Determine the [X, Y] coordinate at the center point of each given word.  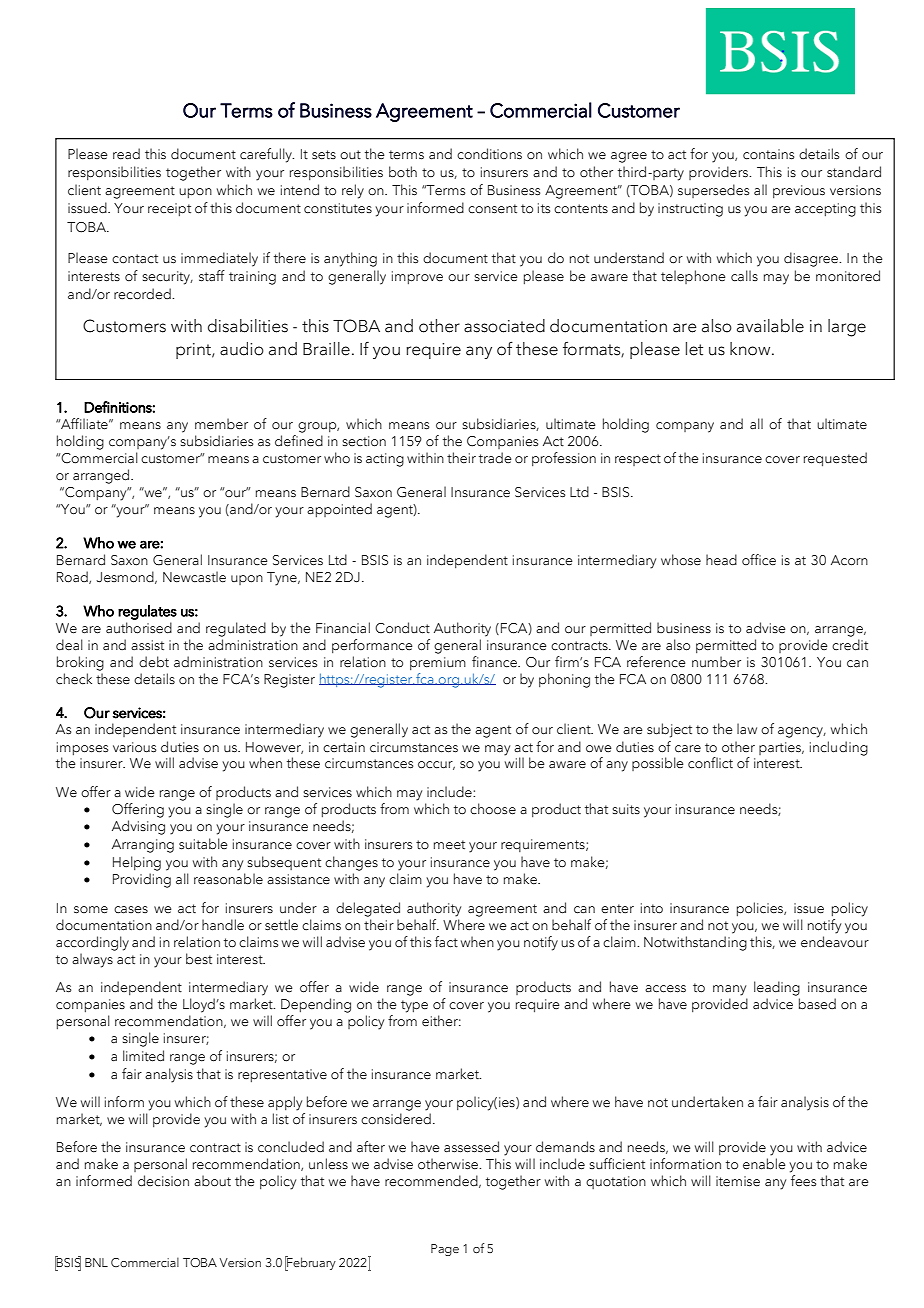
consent [492, 209]
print [194, 351]
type [414, 1006]
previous [799, 191]
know [751, 349]
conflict [710, 763]
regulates [147, 612]
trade [495, 457]
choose [493, 809]
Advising [138, 827]
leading [777, 988]
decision [163, 1181]
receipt [169, 209]
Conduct [402, 628]
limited [143, 1056]
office [759, 560]
